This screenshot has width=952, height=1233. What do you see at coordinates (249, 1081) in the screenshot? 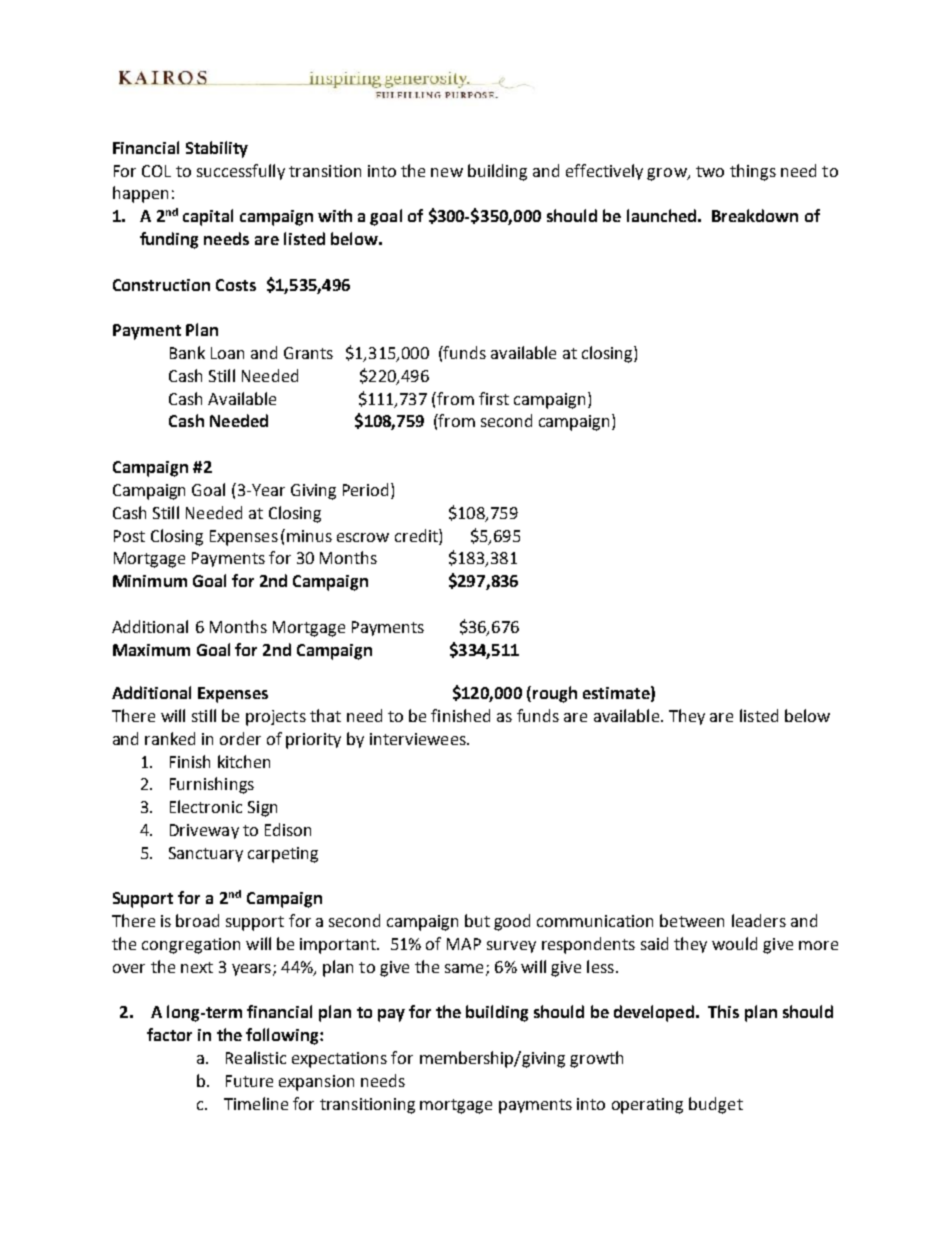
I see `Future` at bounding box center [249, 1081].
